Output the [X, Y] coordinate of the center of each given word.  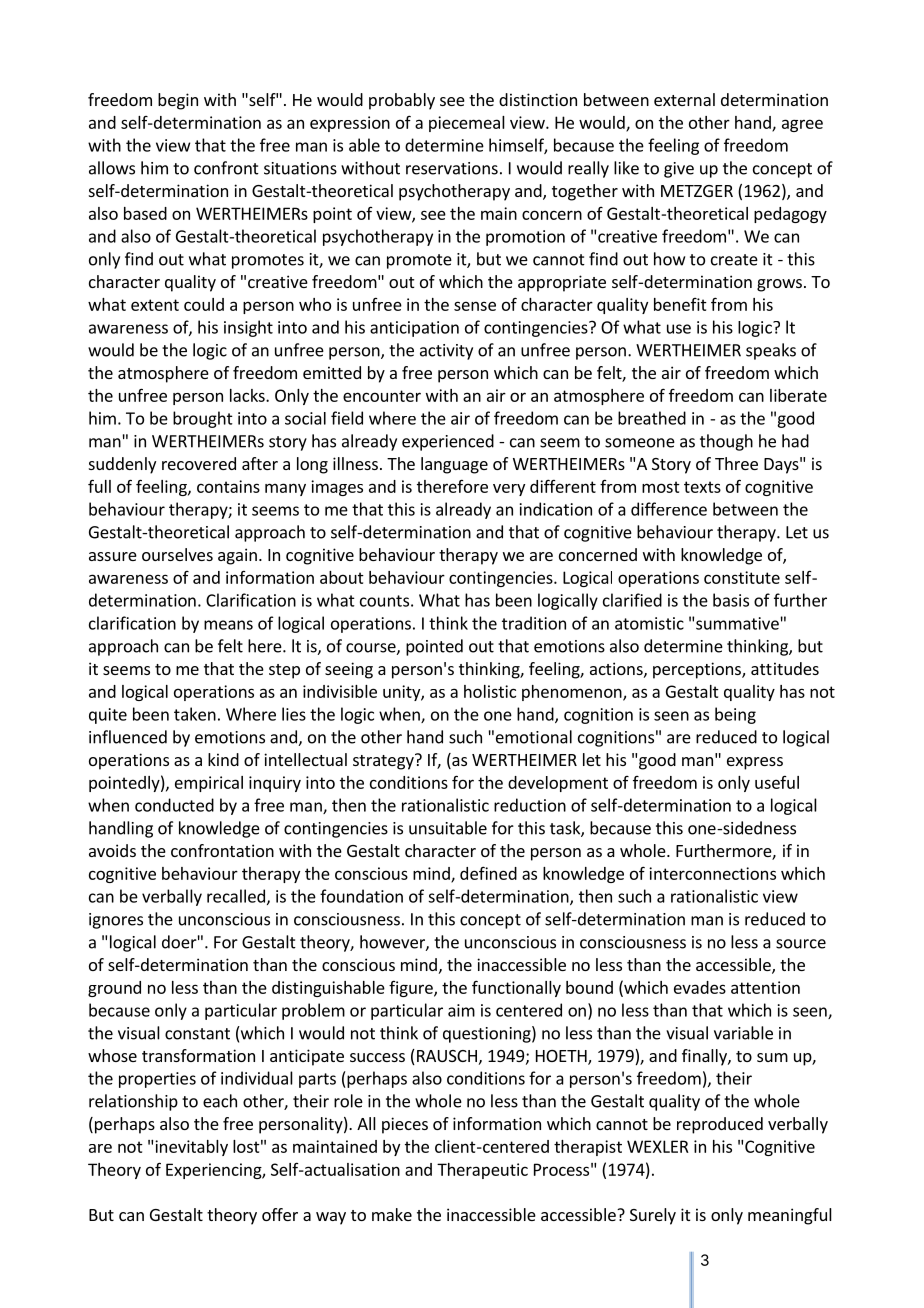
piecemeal [467, 124]
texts [702, 487]
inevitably [191, 1148]
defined [488, 873]
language [454, 465]
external [684, 99]
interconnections [712, 873]
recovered [199, 463]
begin [178, 101]
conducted [174, 805]
